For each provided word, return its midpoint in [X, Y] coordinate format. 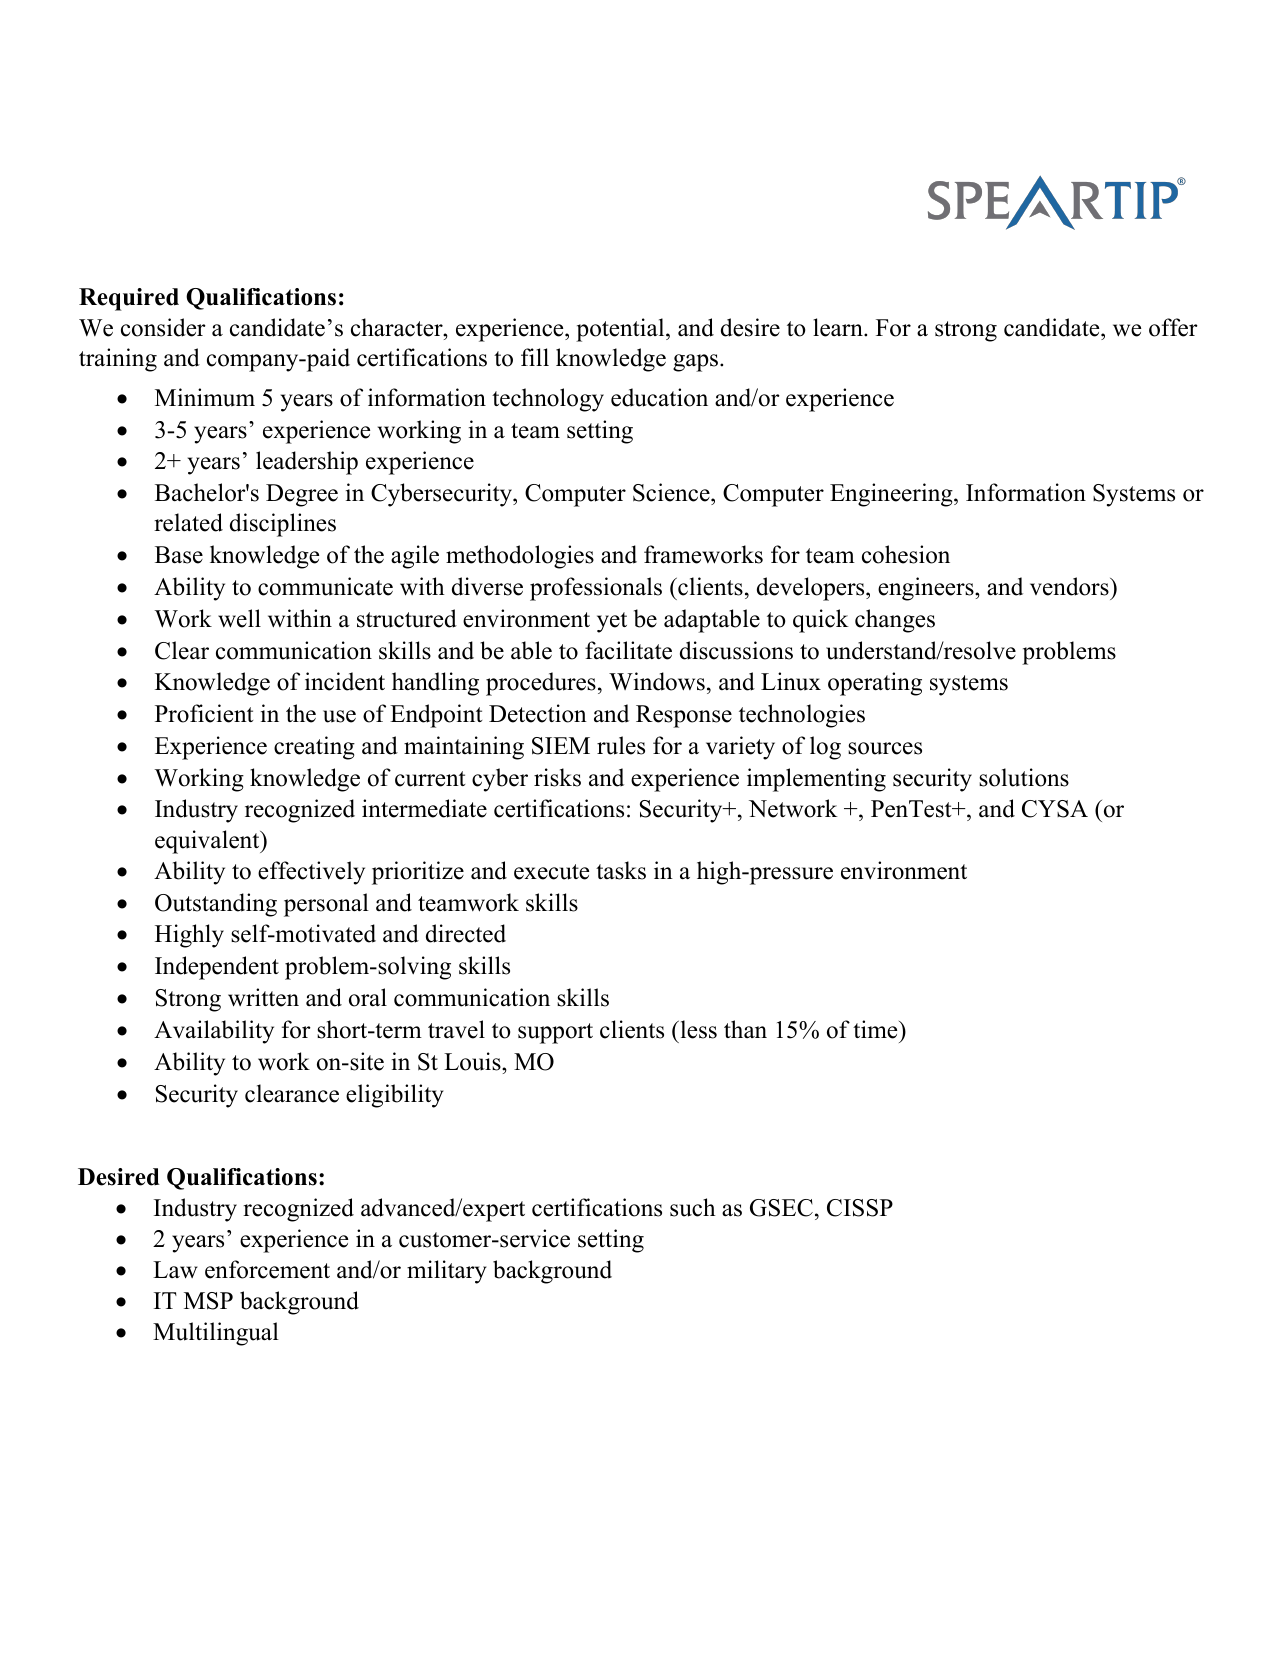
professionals [596, 589]
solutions [1024, 777]
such [693, 1207]
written [263, 997]
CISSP [860, 1208]
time [876, 1029]
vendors [1070, 586]
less [697, 1029]
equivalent [208, 842]
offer [1173, 327]
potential [621, 330]
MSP [208, 1301]
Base [179, 555]
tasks [621, 870]
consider [163, 327]
